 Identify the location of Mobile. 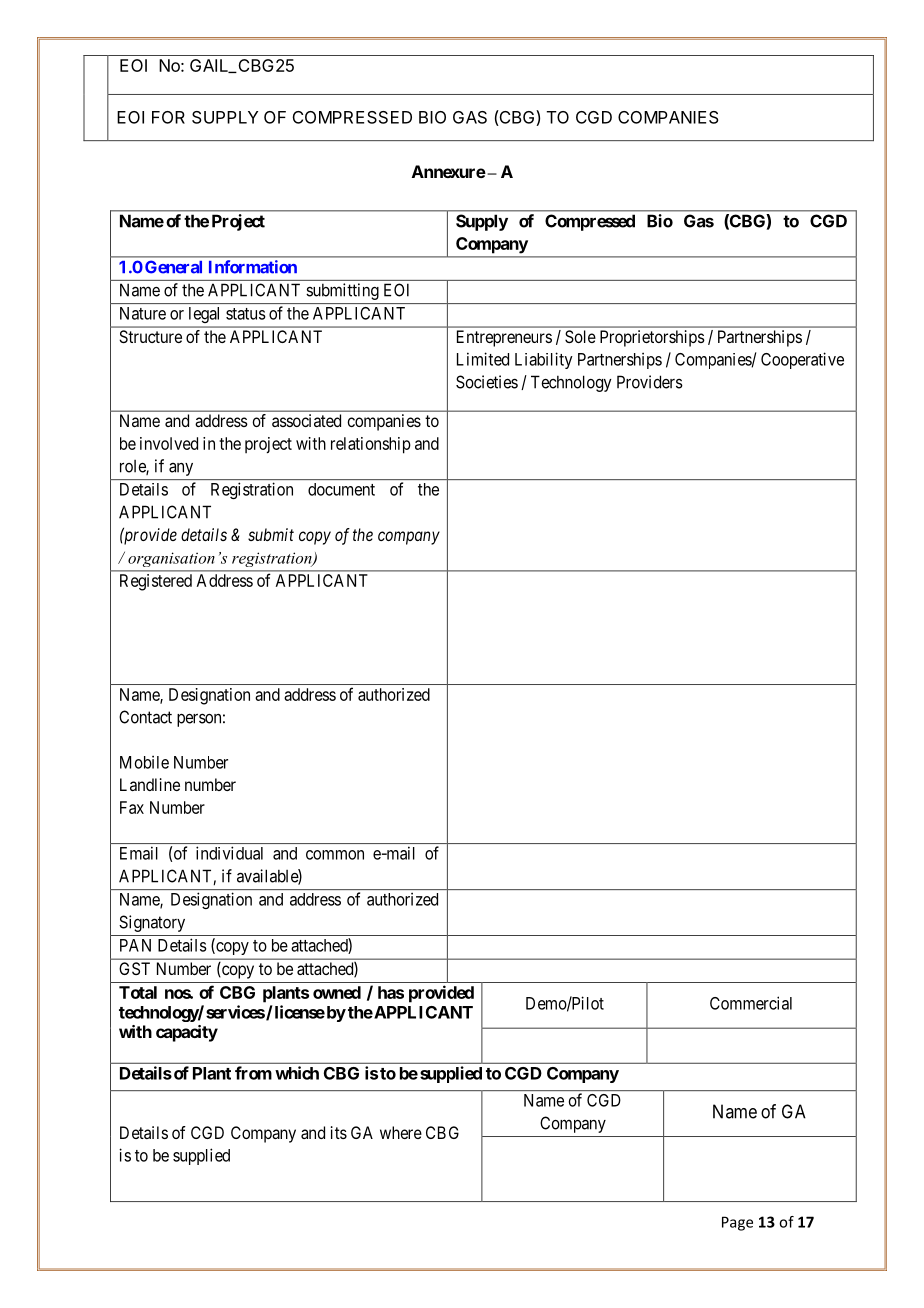
(144, 762).
